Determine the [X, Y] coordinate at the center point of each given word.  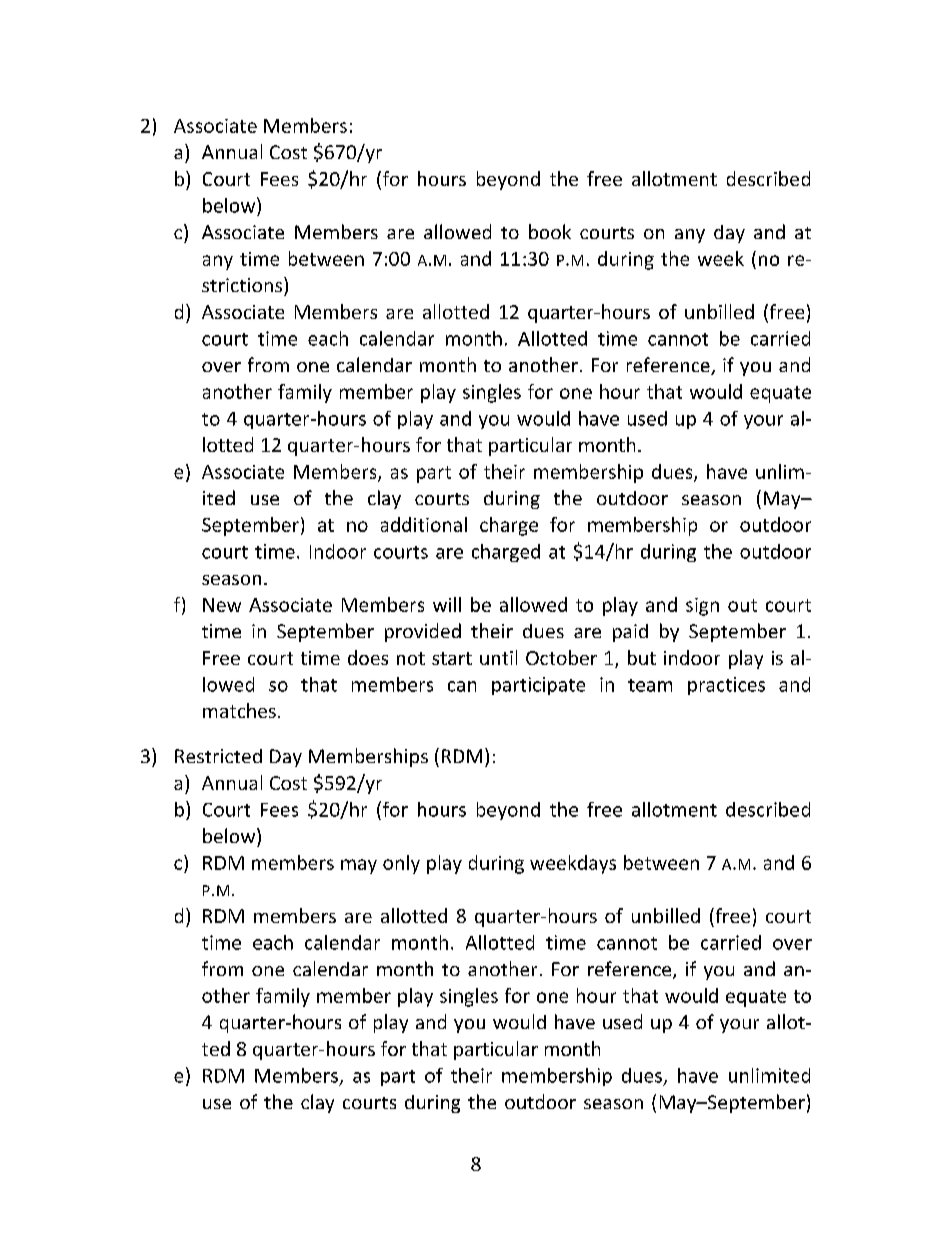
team [650, 685]
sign [702, 607]
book [550, 231]
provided [423, 632]
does [368, 657]
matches [239, 710]
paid [630, 633]
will [447, 604]
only [401, 864]
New [222, 605]
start [452, 658]
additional [424, 524]
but [642, 657]
